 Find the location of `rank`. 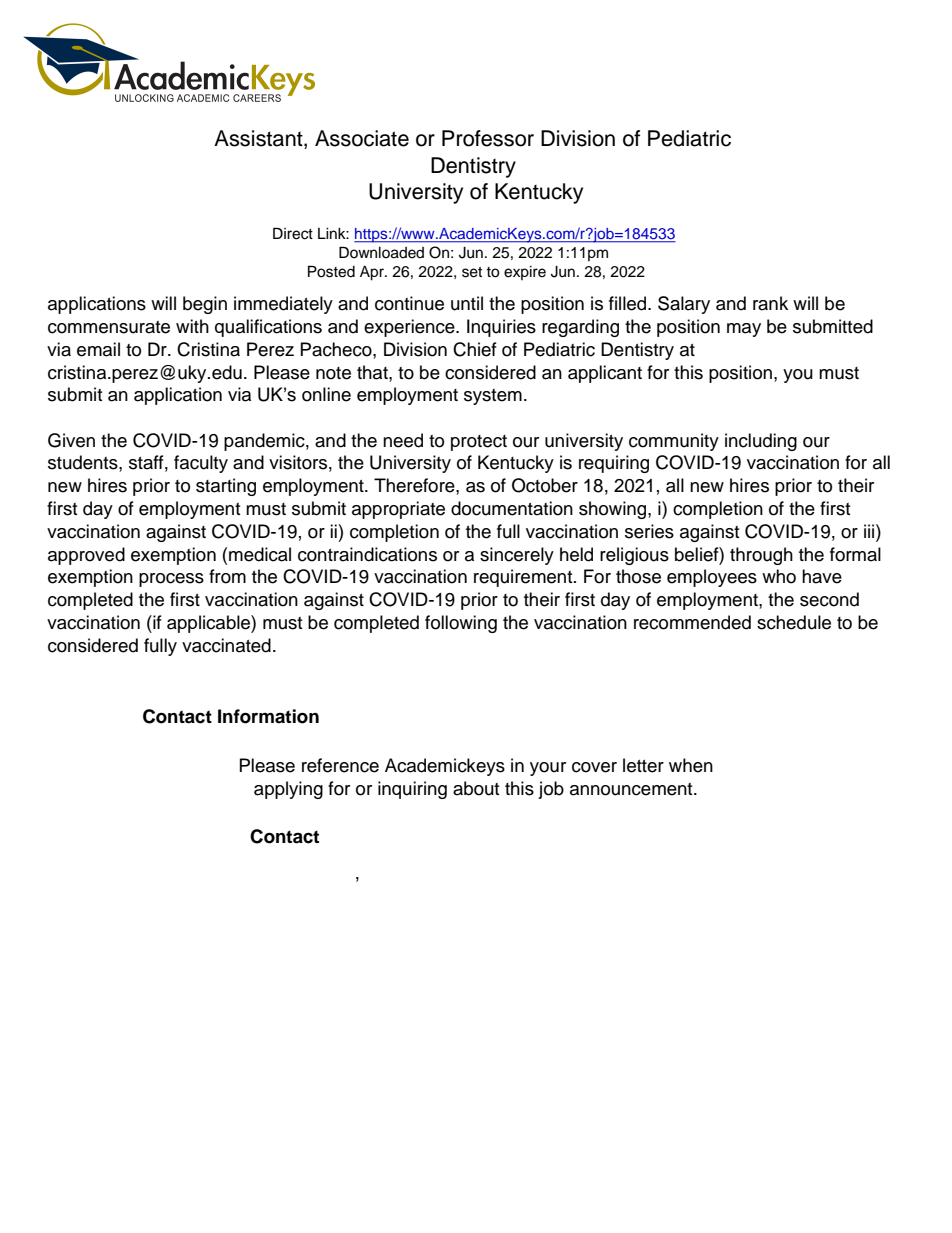

rank is located at coordinates (770, 303).
